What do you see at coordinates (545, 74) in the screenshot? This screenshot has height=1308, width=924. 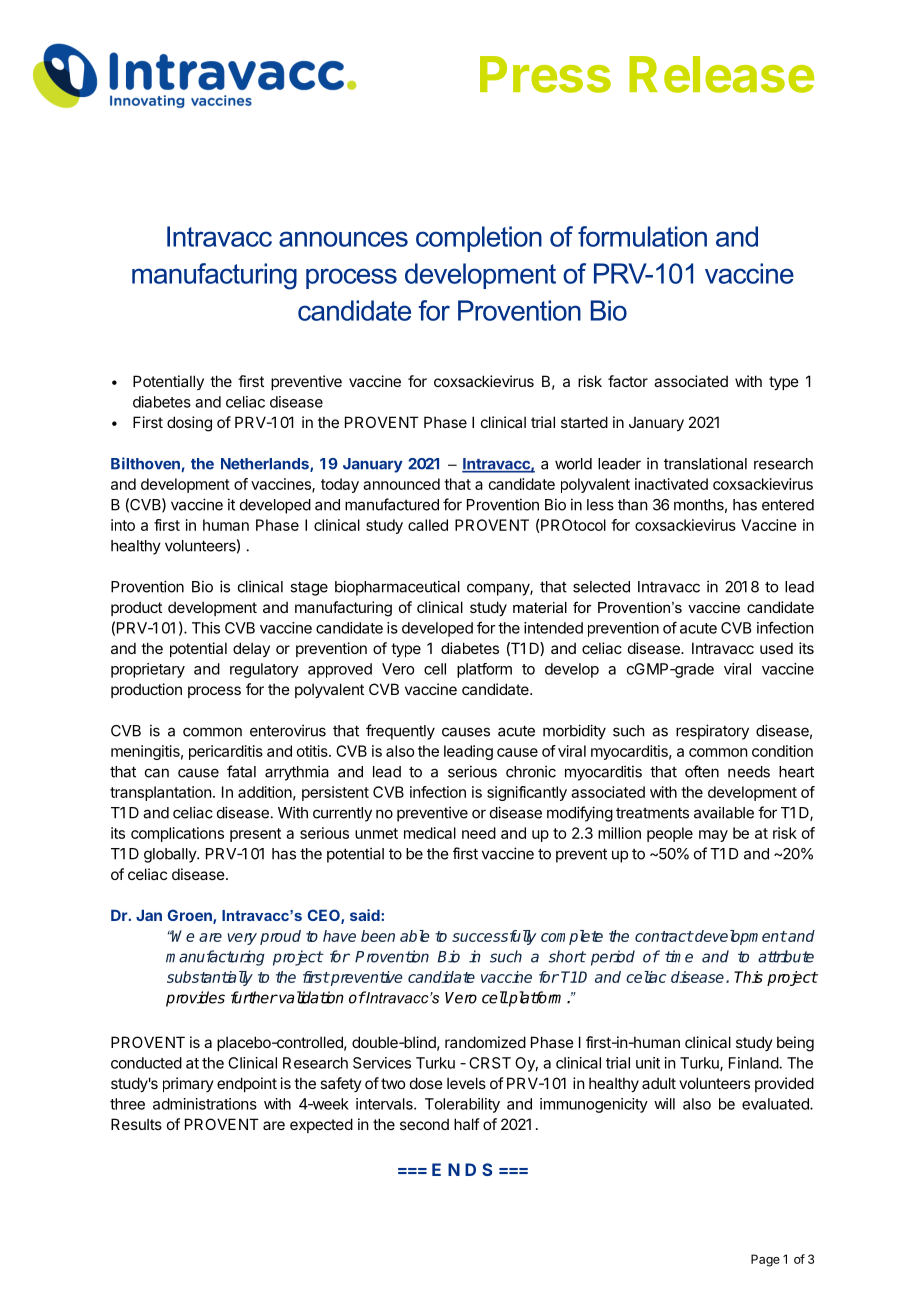 I see `Press` at bounding box center [545, 74].
